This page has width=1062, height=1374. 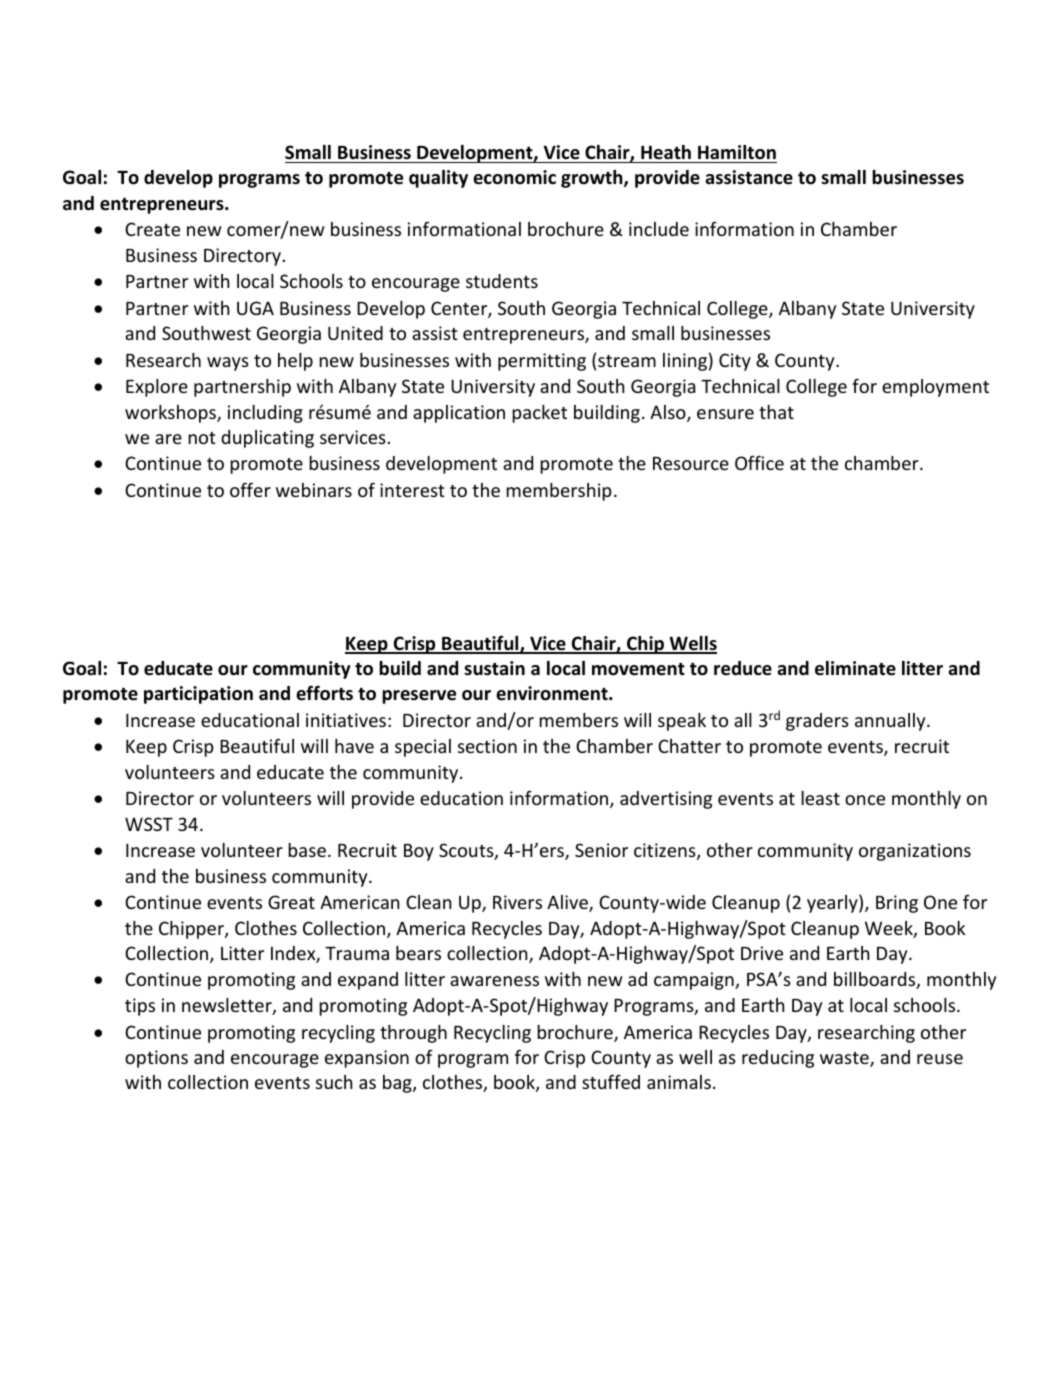 What do you see at coordinates (865, 800) in the page?
I see `once` at bounding box center [865, 800].
